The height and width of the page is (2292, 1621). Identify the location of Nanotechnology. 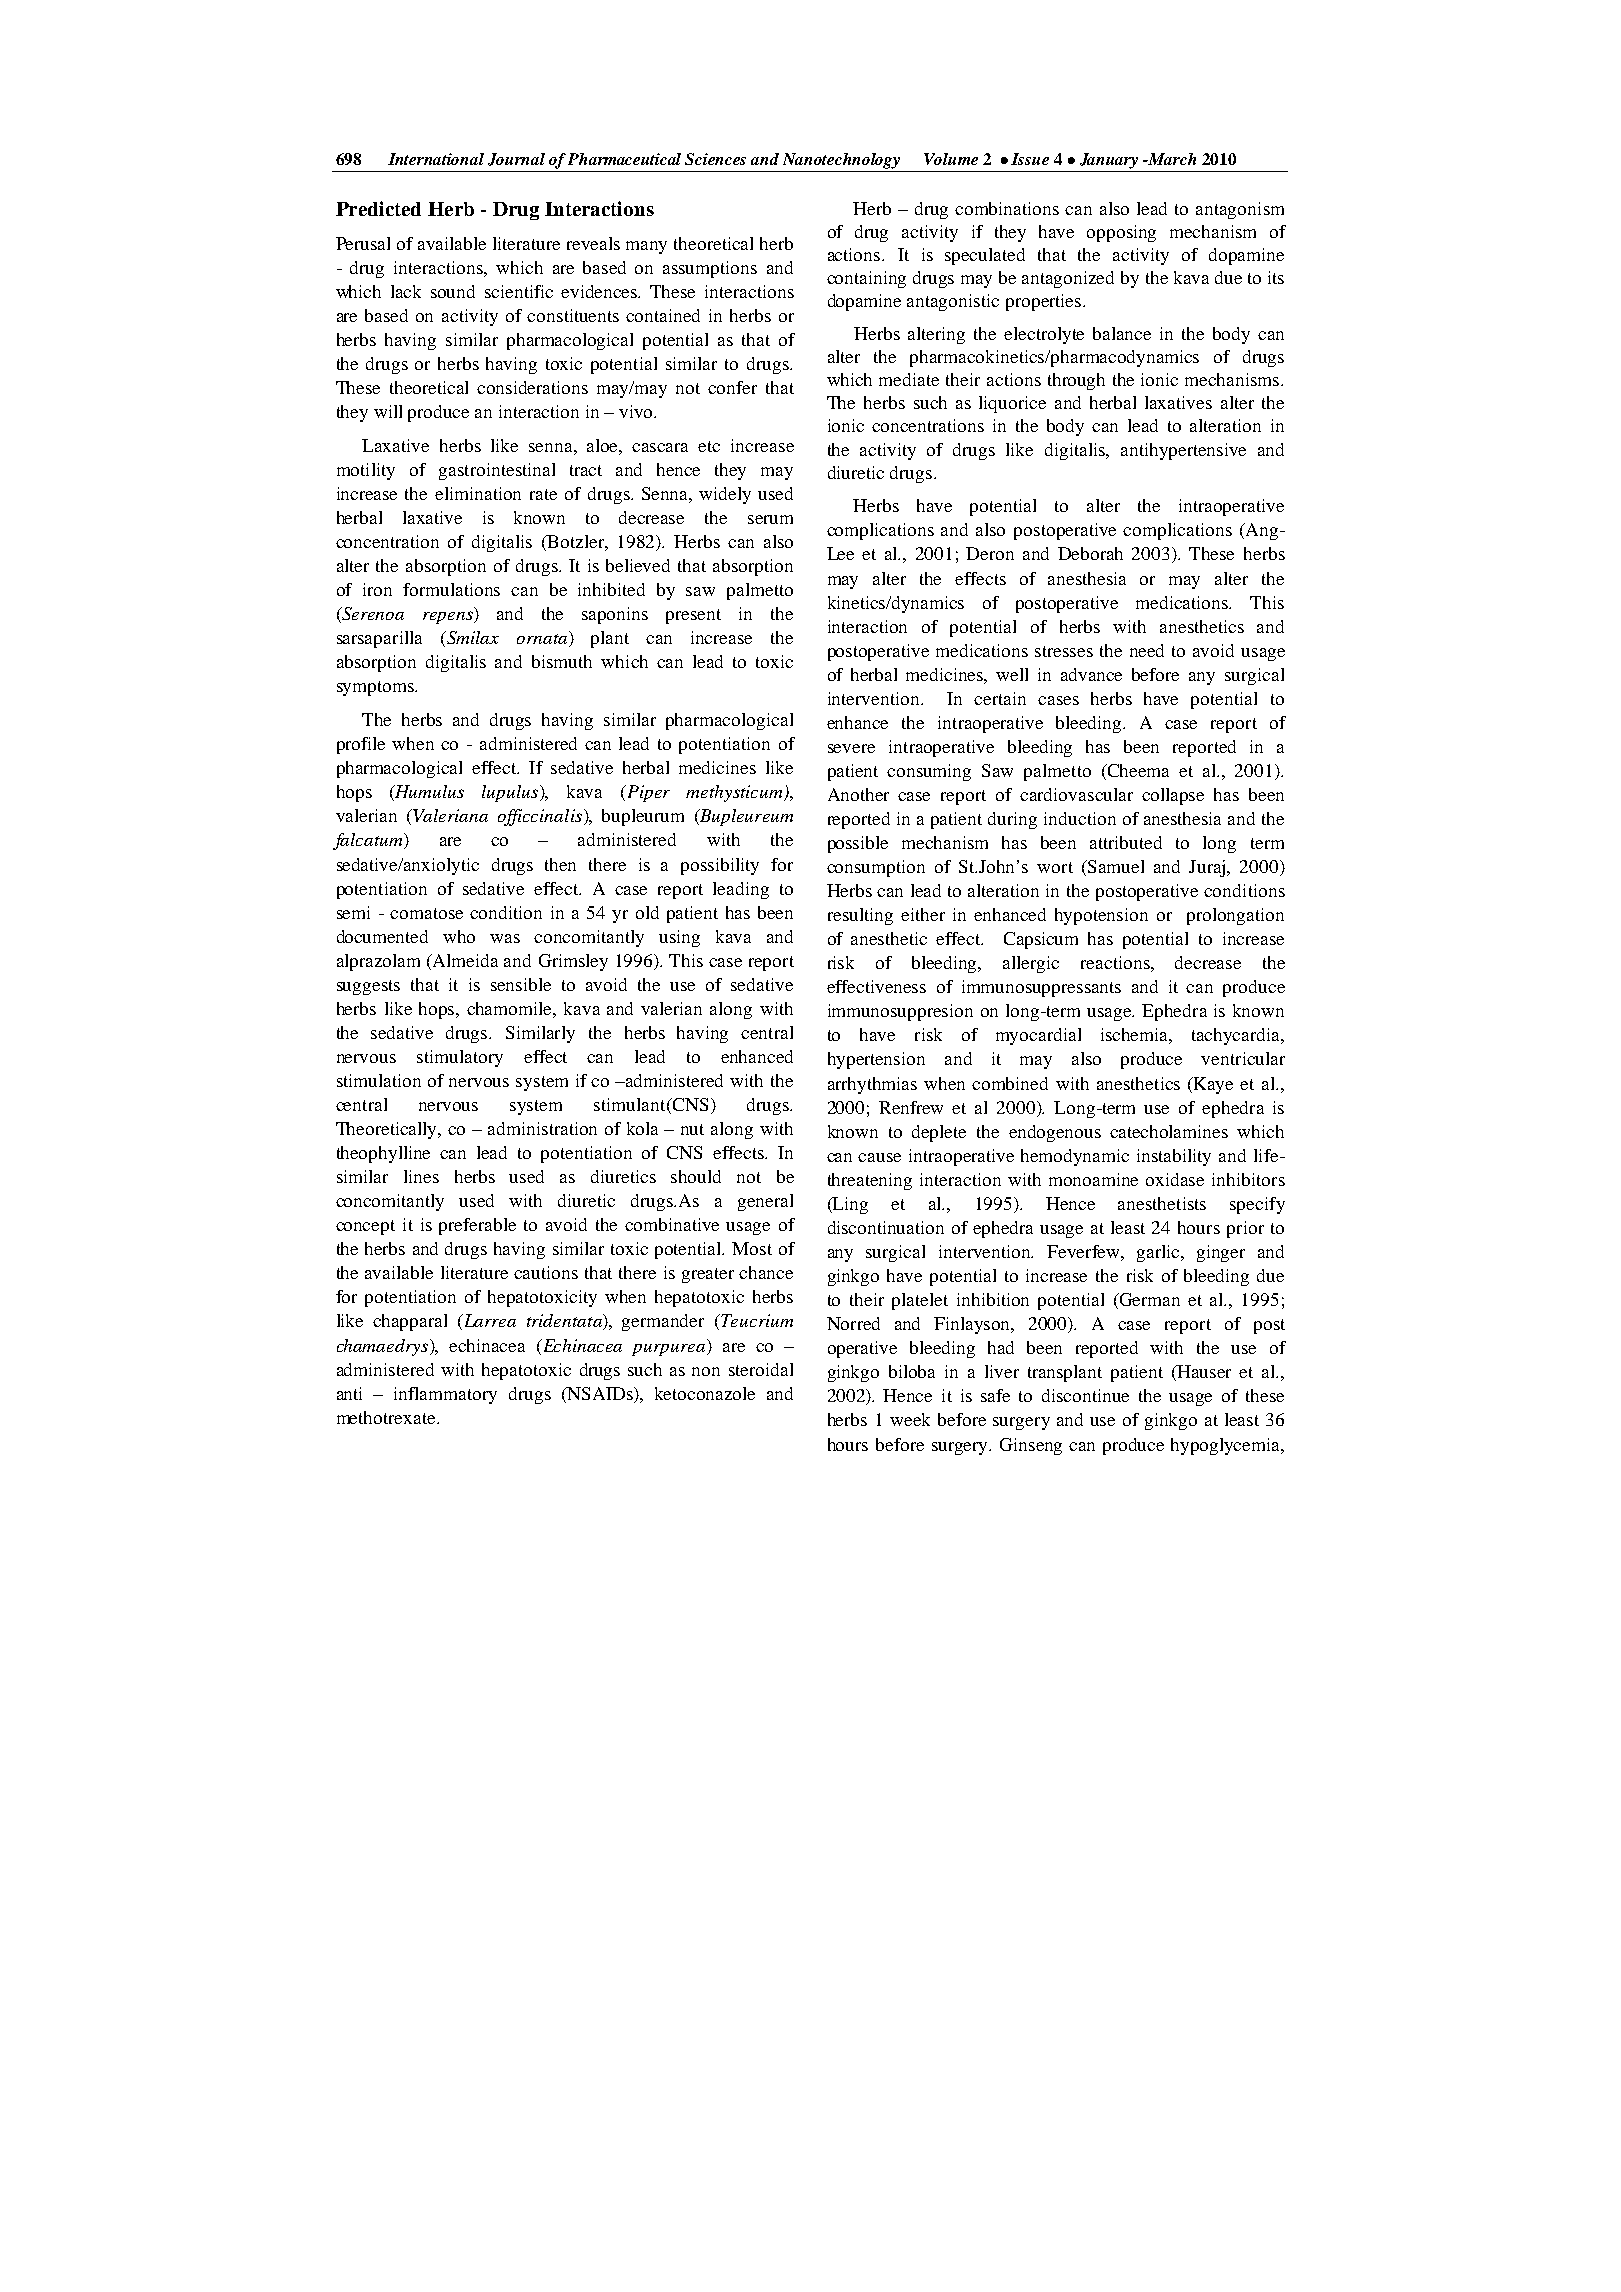
(841, 161).
